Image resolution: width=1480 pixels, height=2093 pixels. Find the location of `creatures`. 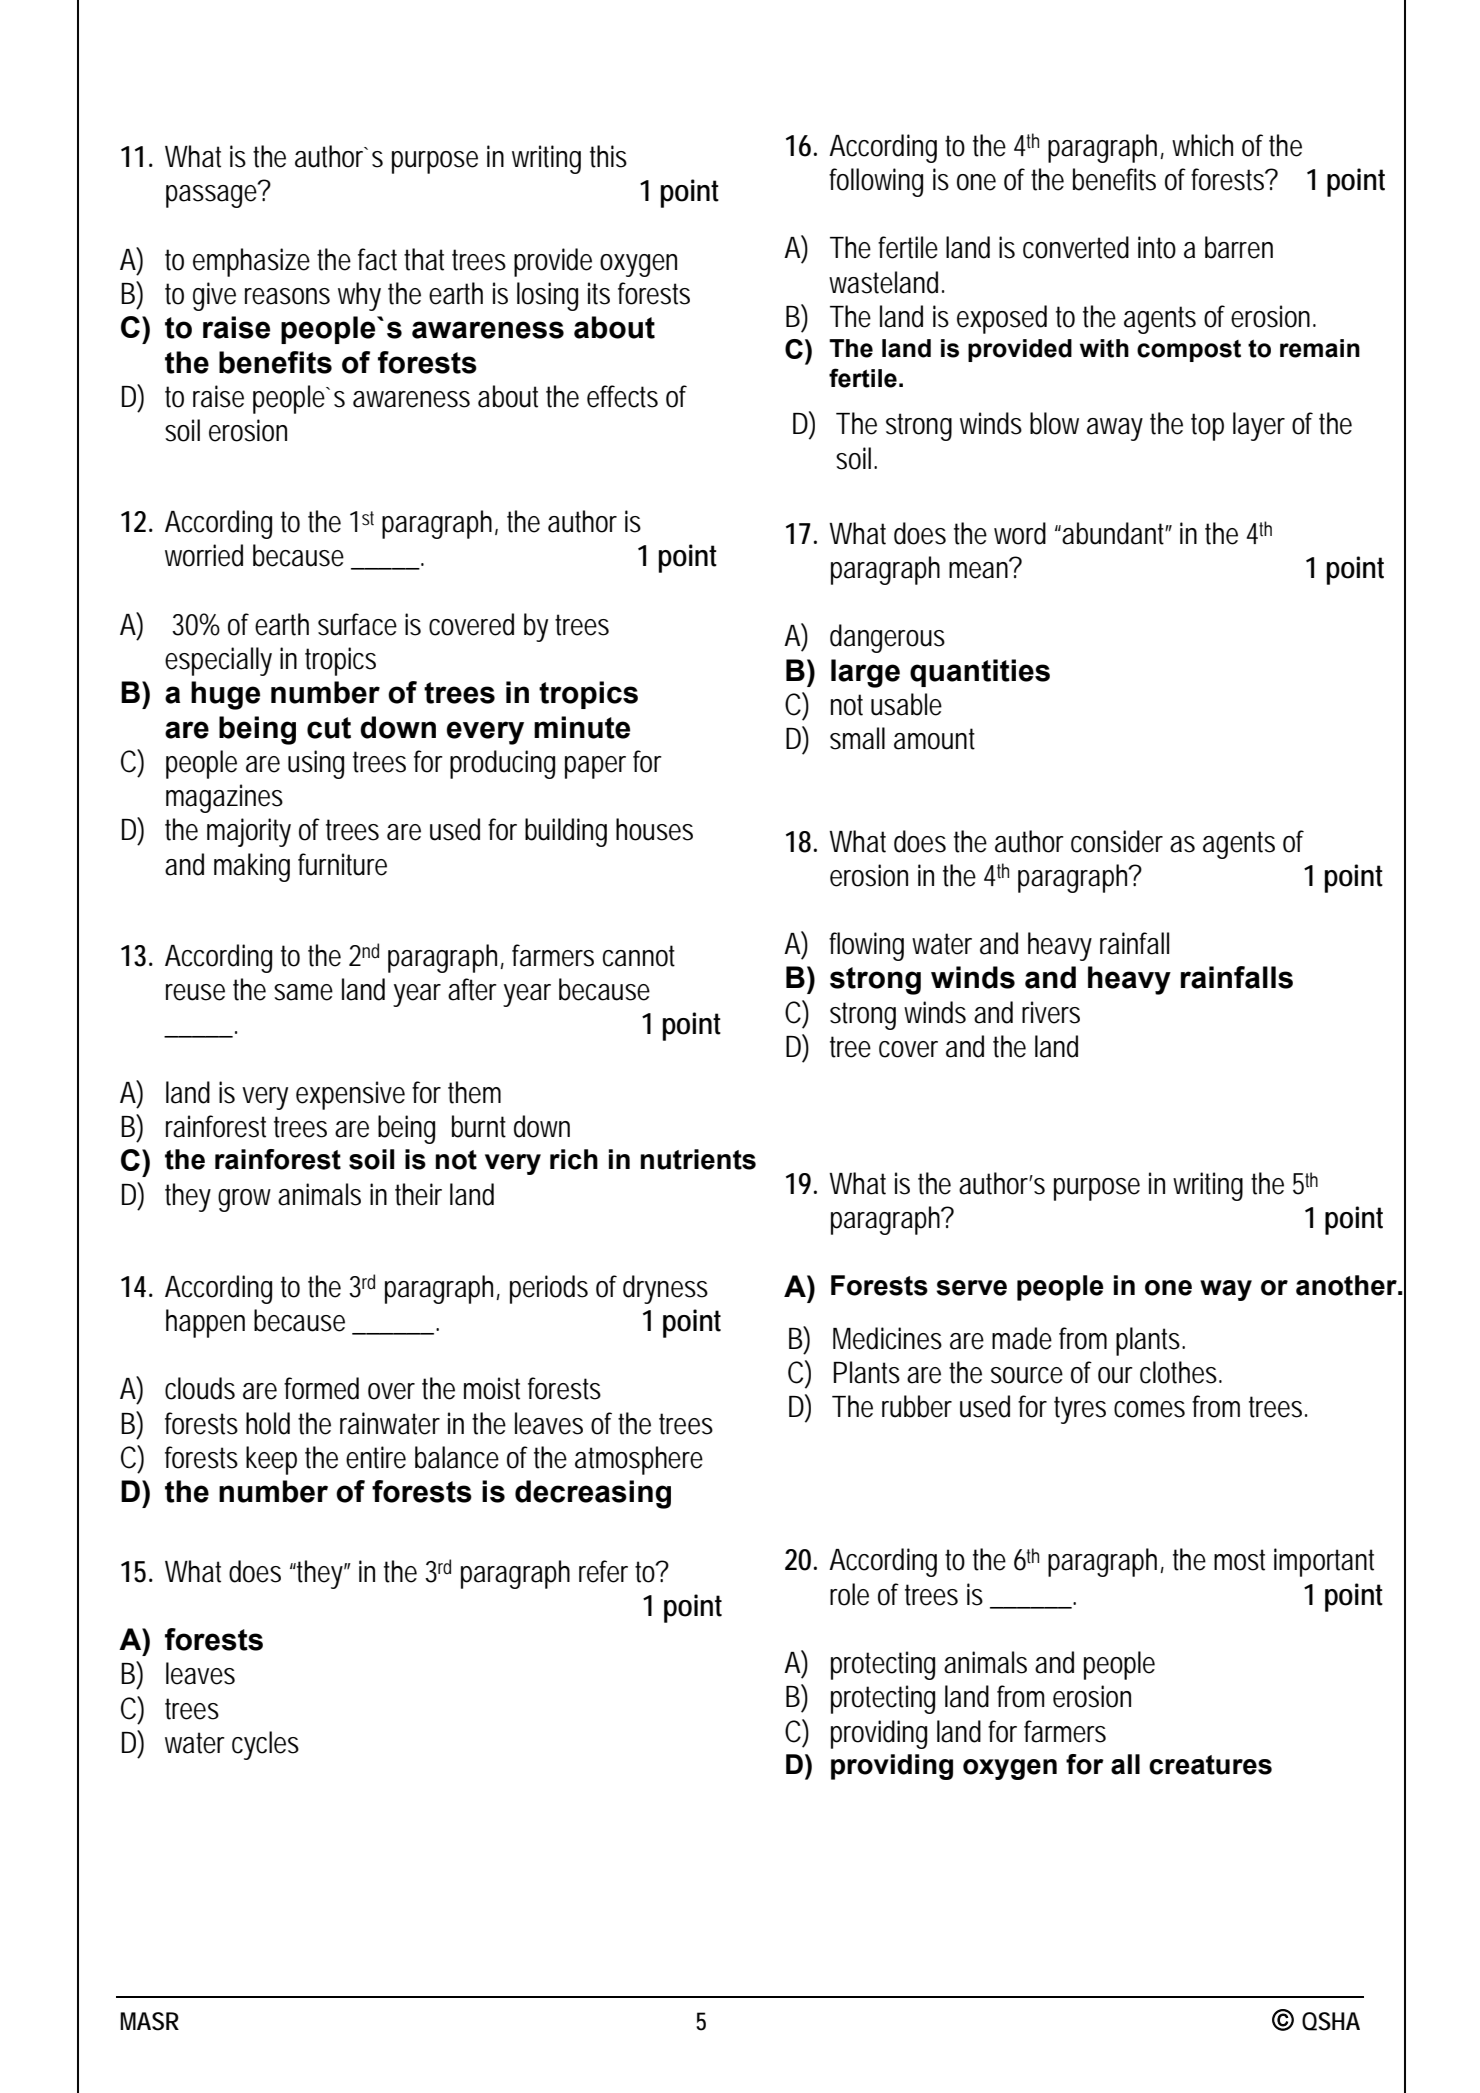

creatures is located at coordinates (1210, 1765).
